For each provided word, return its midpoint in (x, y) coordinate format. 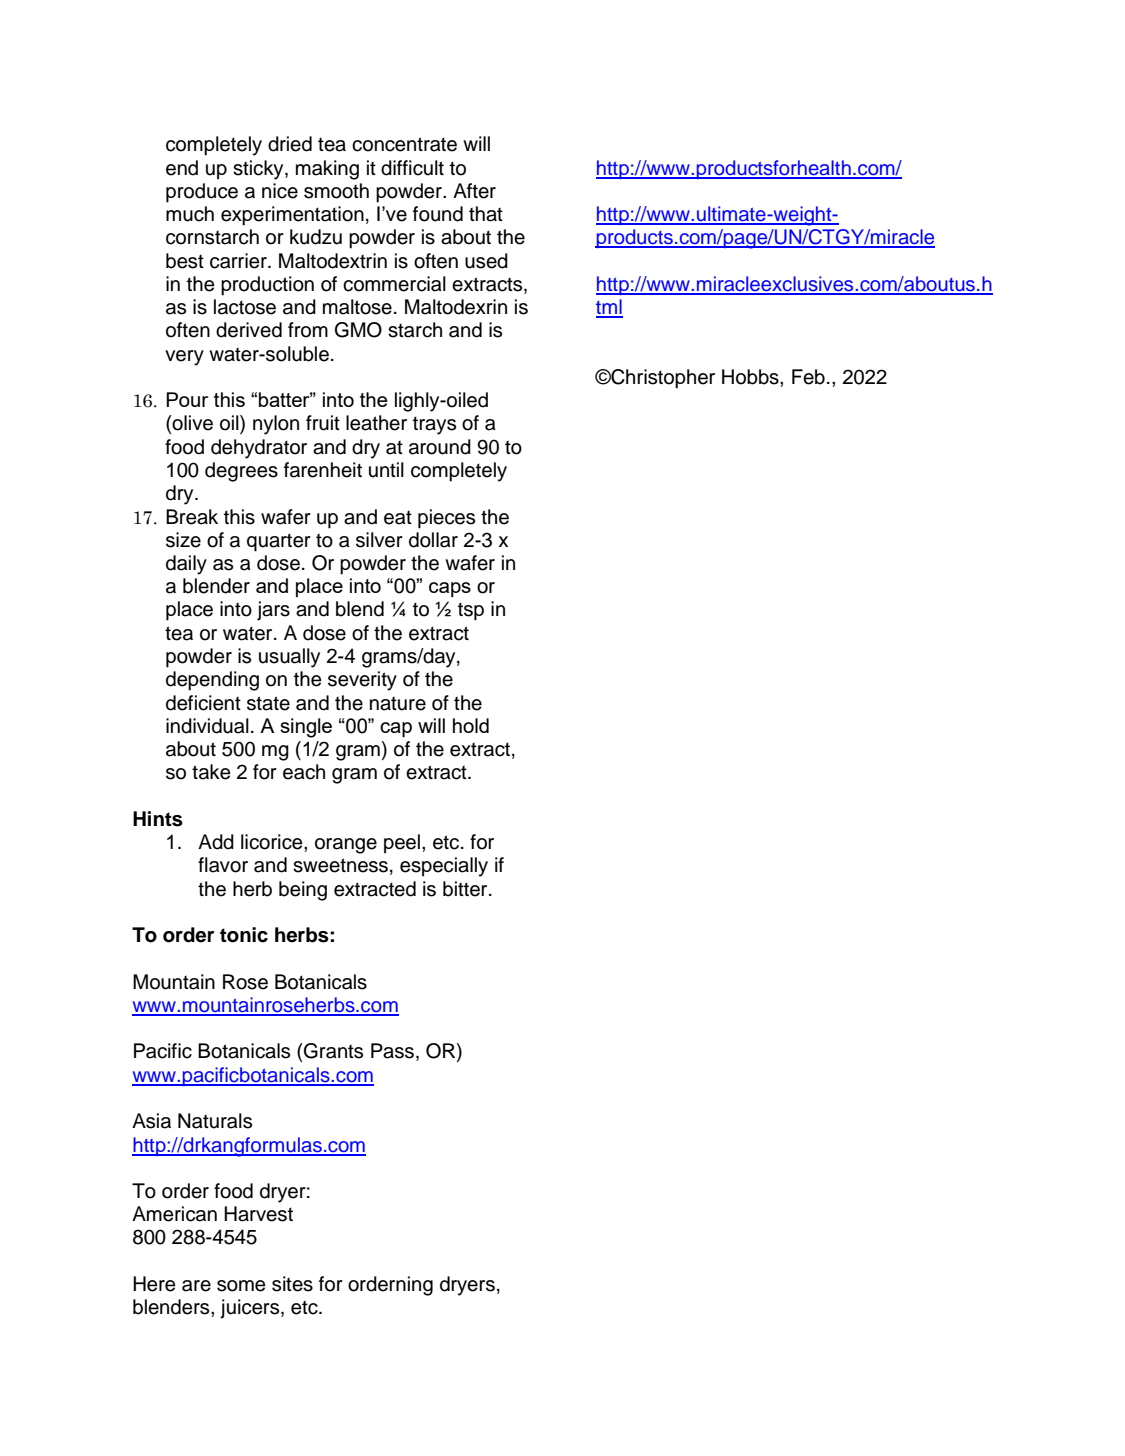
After (474, 191)
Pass (392, 1051)
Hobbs (751, 377)
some (241, 1286)
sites (292, 1284)
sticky (259, 170)
